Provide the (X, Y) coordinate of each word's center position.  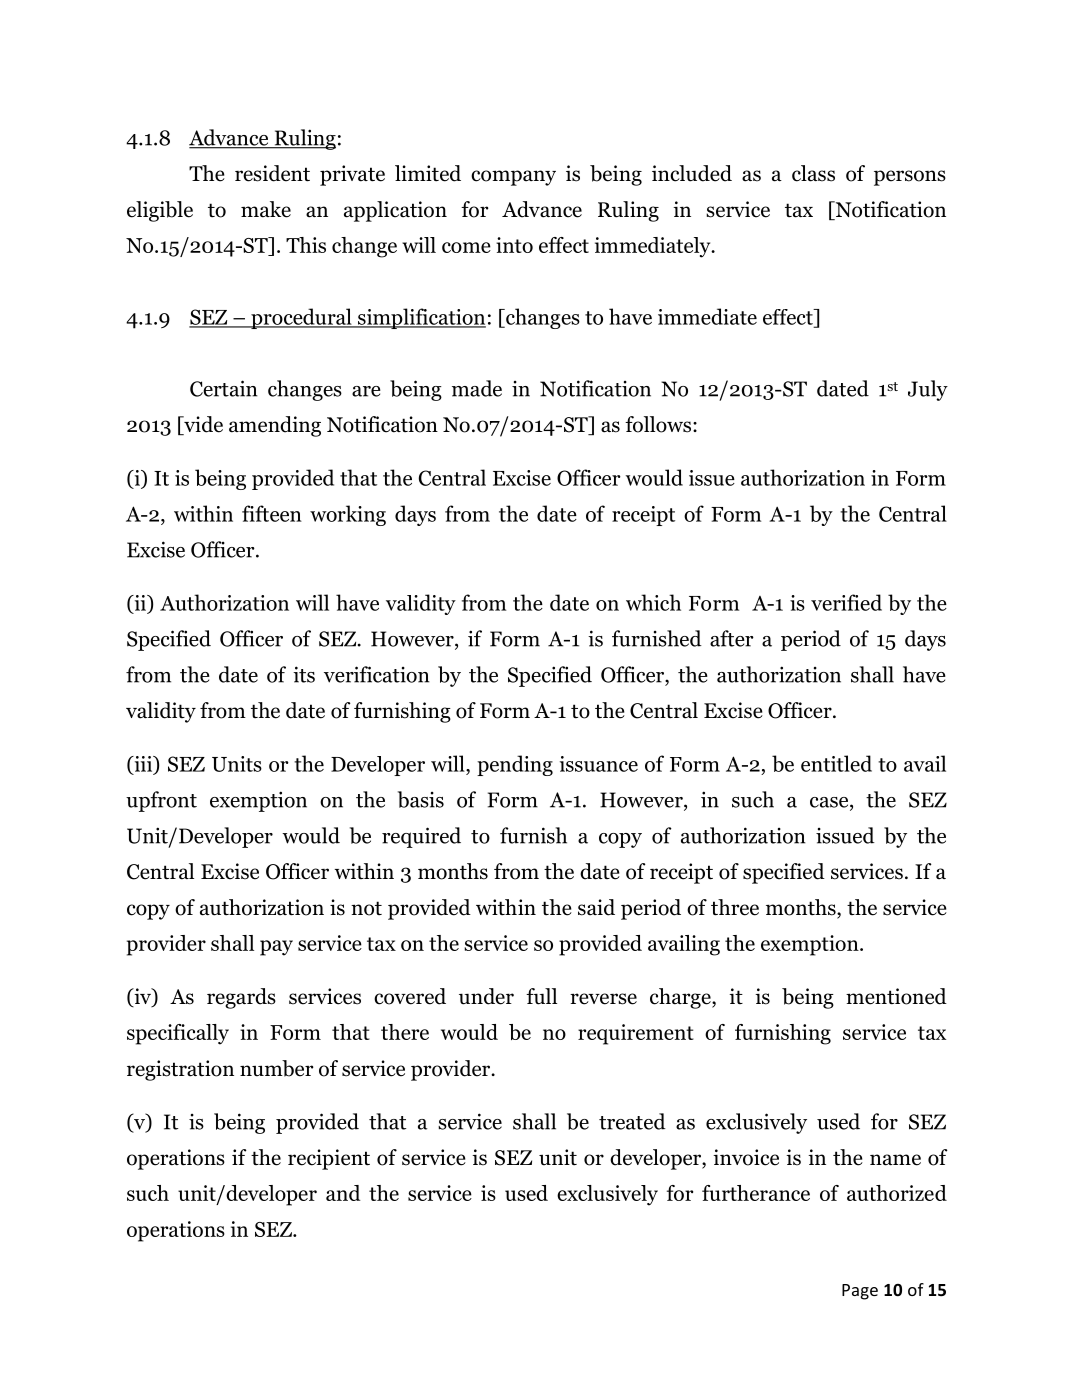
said (596, 907)
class (813, 173)
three (735, 907)
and (343, 1193)
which (653, 602)
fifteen (272, 513)
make (266, 209)
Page (860, 1292)
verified (846, 602)
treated (632, 1121)
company (513, 178)
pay (276, 948)
